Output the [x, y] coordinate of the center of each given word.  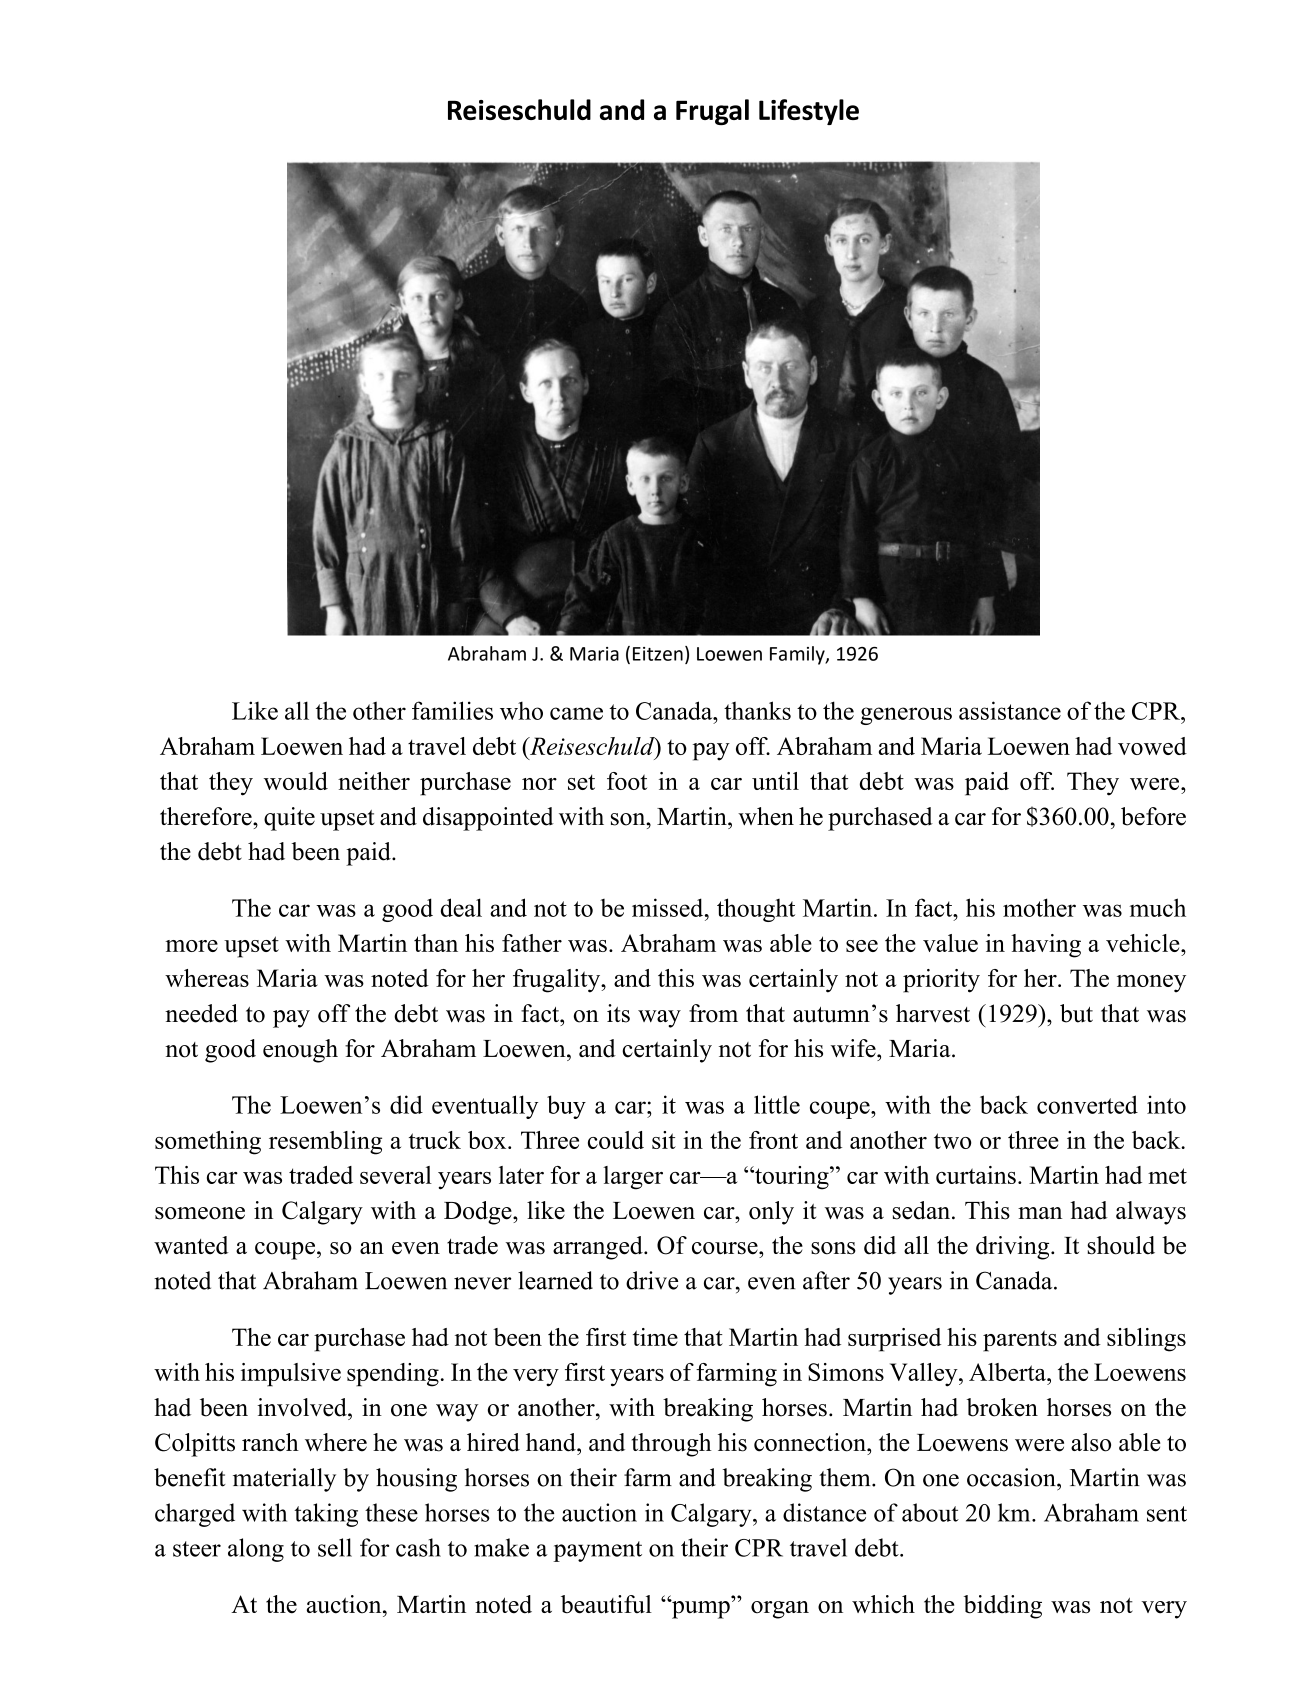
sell [335, 1547]
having [1046, 946]
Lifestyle [809, 112]
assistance [1010, 710]
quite [289, 819]
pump [700, 1609]
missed [669, 907]
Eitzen [658, 654]
